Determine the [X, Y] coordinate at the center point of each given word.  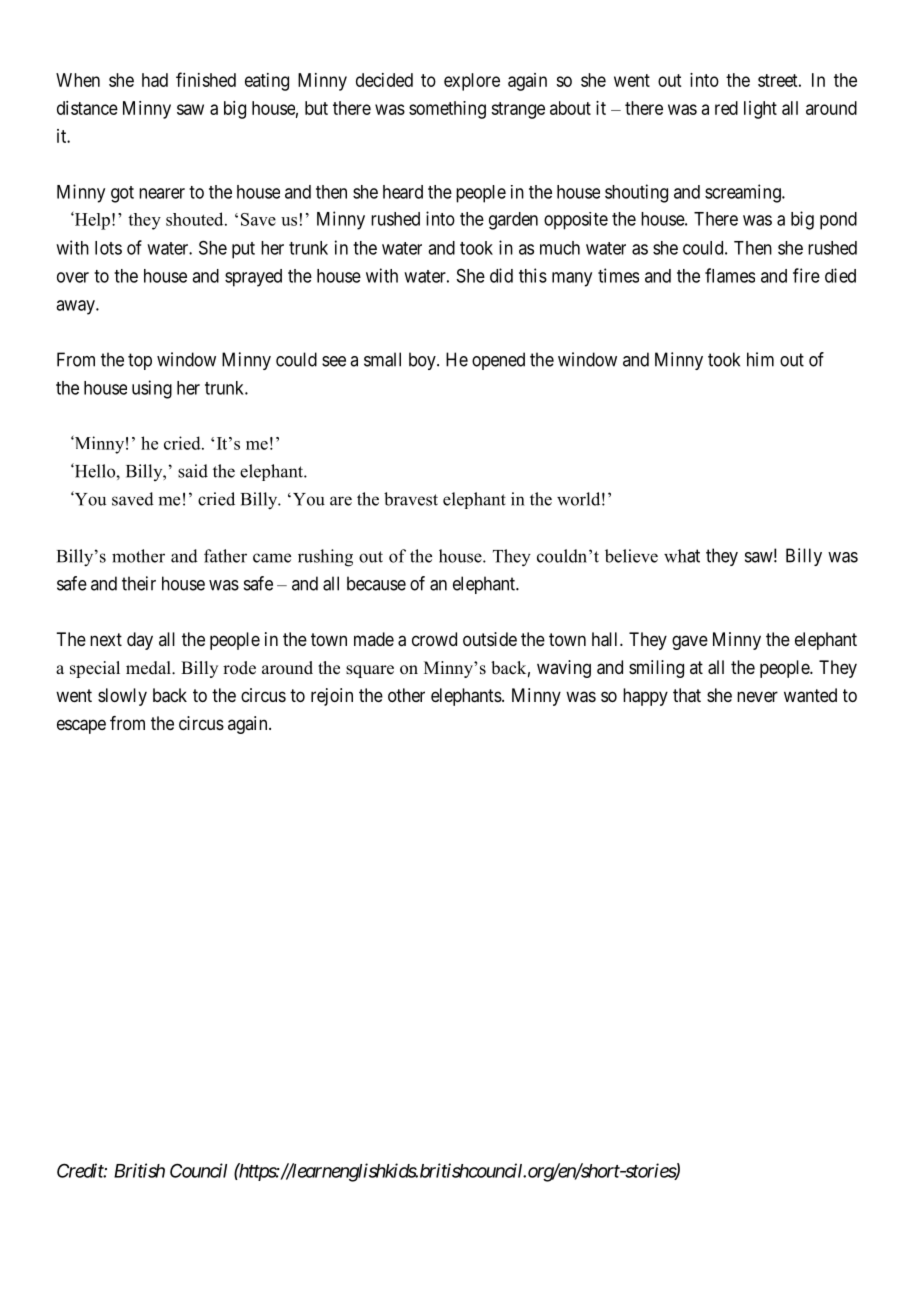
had [155, 80]
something [447, 110]
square [370, 671]
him [760, 359]
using [152, 389]
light [760, 110]
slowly [122, 697]
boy [423, 361]
